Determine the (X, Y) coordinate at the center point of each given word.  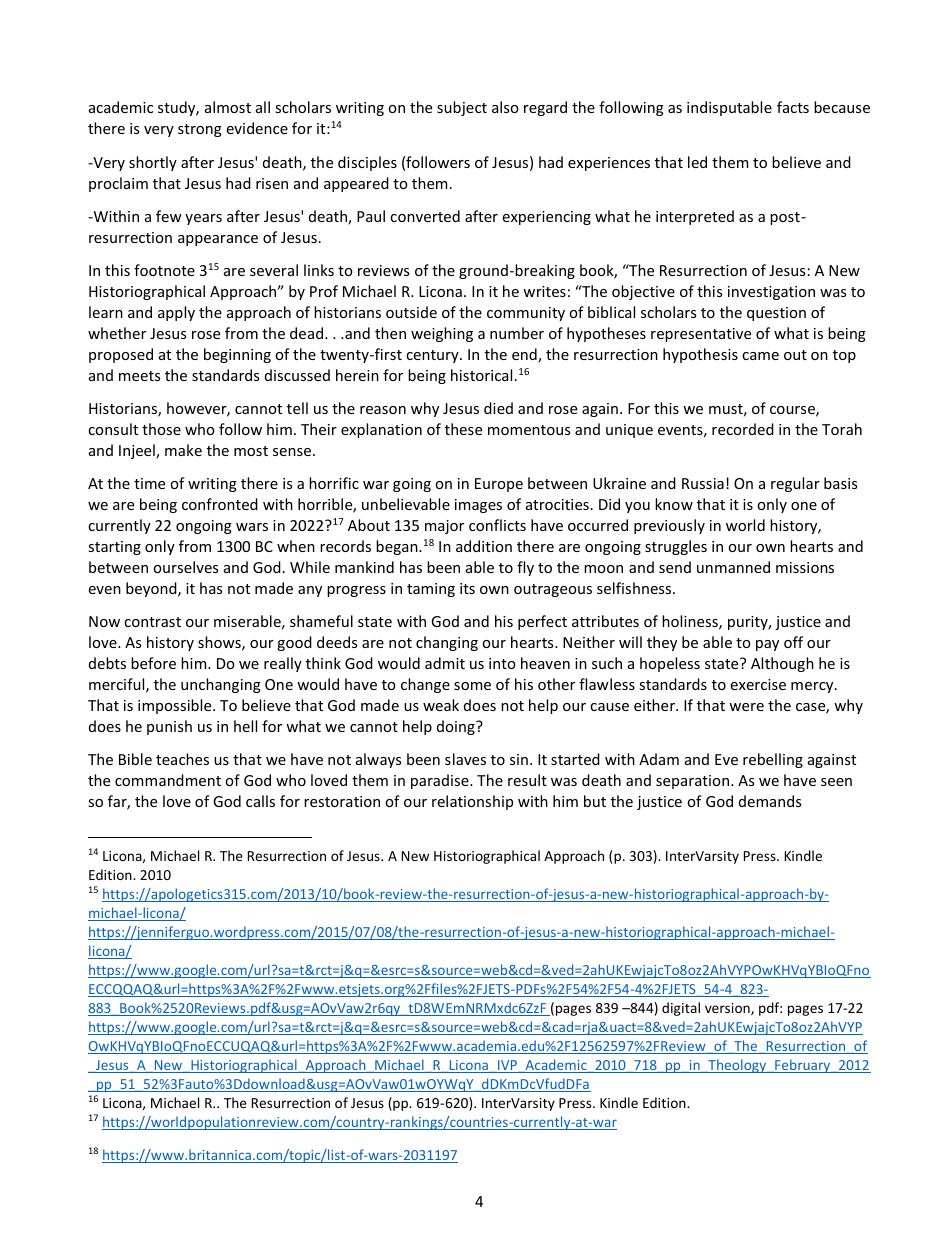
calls (260, 801)
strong (200, 130)
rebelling (773, 760)
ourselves (185, 567)
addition (484, 546)
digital (681, 1009)
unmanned (733, 567)
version (728, 1009)
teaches (182, 759)
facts (793, 107)
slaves (465, 759)
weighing (442, 334)
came (760, 356)
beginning (237, 355)
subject (462, 108)
